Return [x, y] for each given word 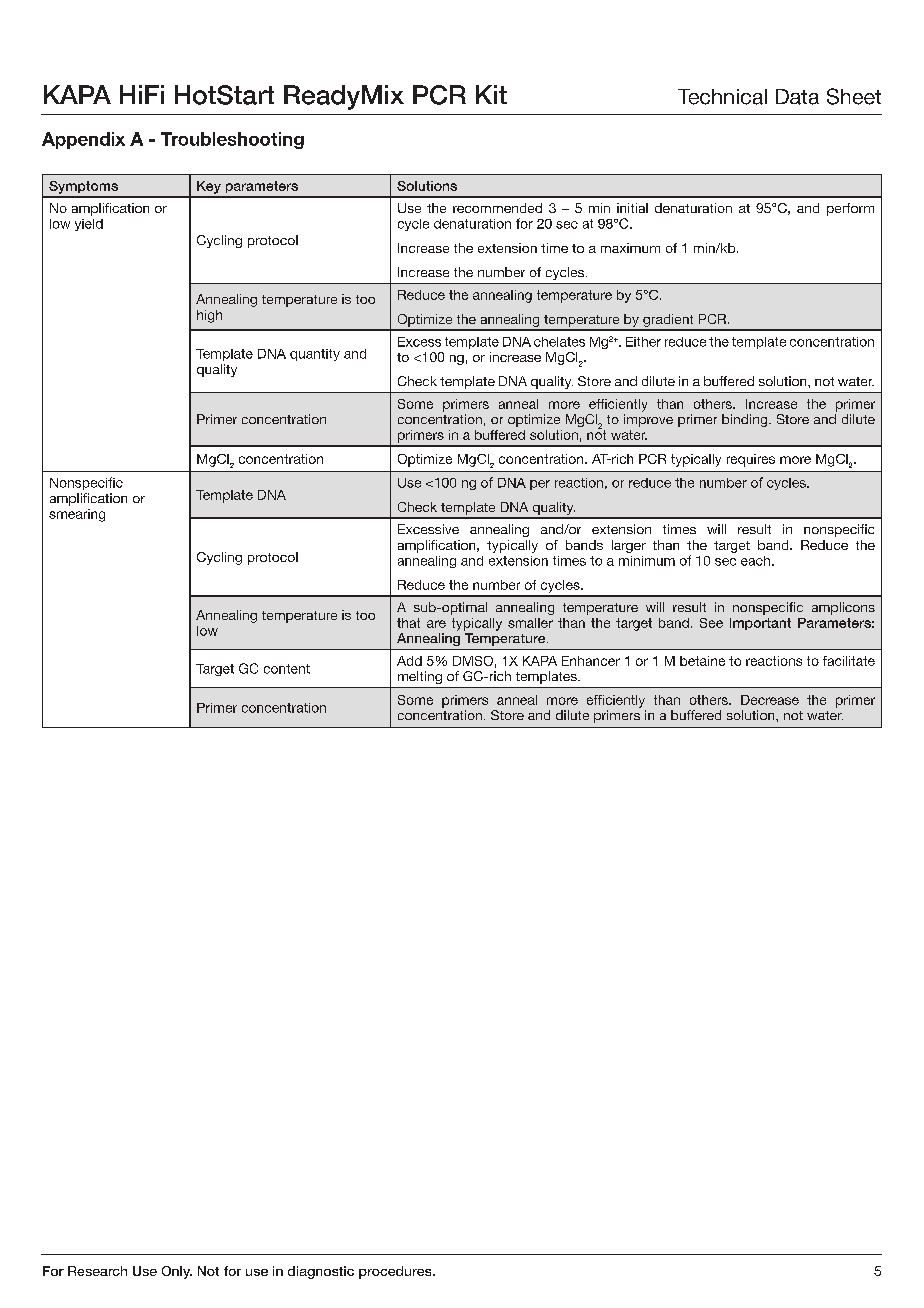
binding [744, 420]
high [209, 316]
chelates [559, 342]
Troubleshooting [232, 140]
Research [97, 1271]
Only [177, 1272]
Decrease [770, 700]
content [287, 669]
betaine [702, 661]
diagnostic [321, 1272]
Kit [491, 94]
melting [420, 677]
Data [797, 97]
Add [409, 661]
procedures [396, 1272]
